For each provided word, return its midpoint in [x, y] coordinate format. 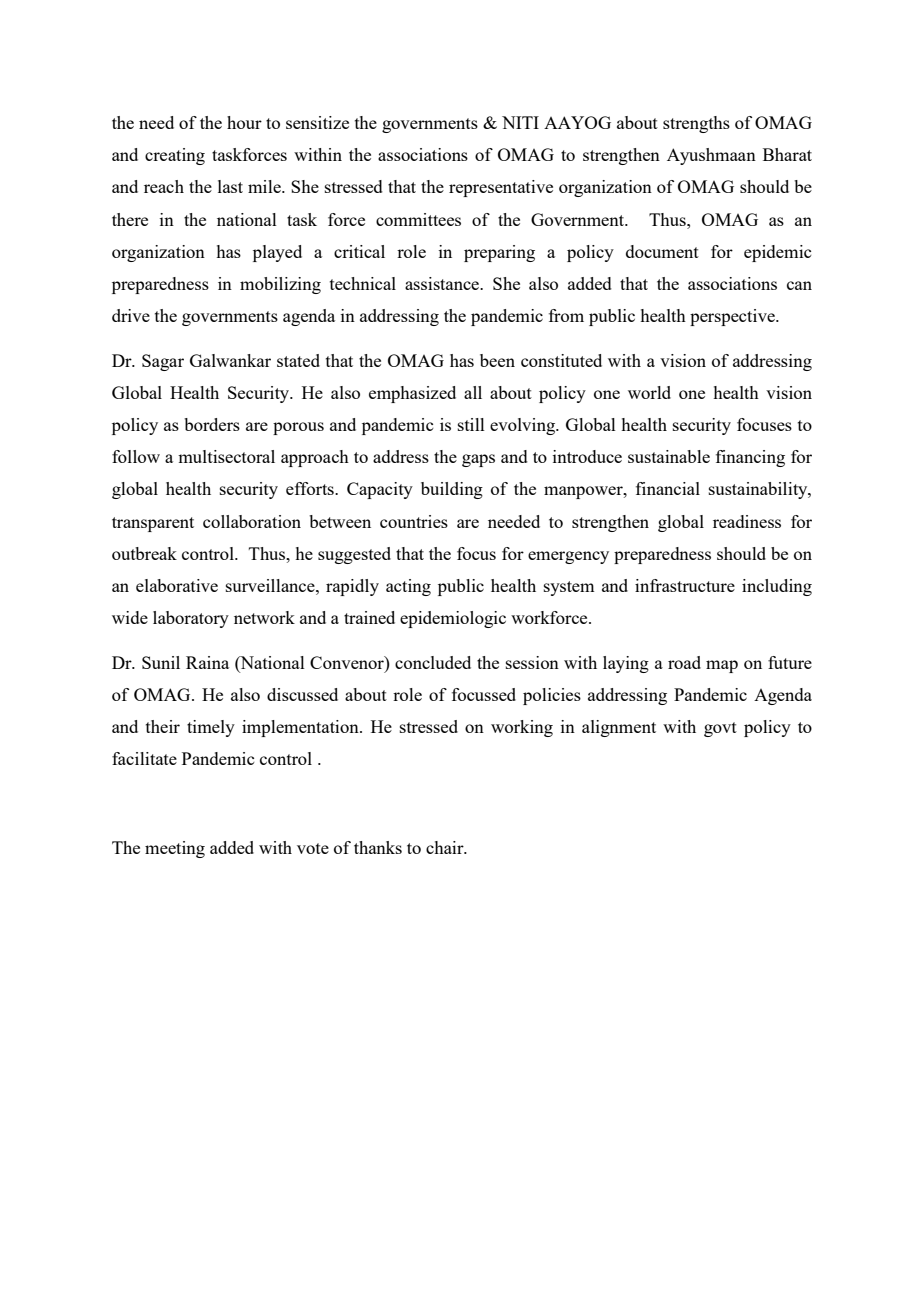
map [722, 666]
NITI [520, 122]
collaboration [252, 521]
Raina [207, 662]
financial [668, 488]
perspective [733, 317]
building [452, 490]
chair [446, 847]
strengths [696, 124]
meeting [175, 849]
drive [131, 315]
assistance [443, 283]
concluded [433, 662]
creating [175, 156]
